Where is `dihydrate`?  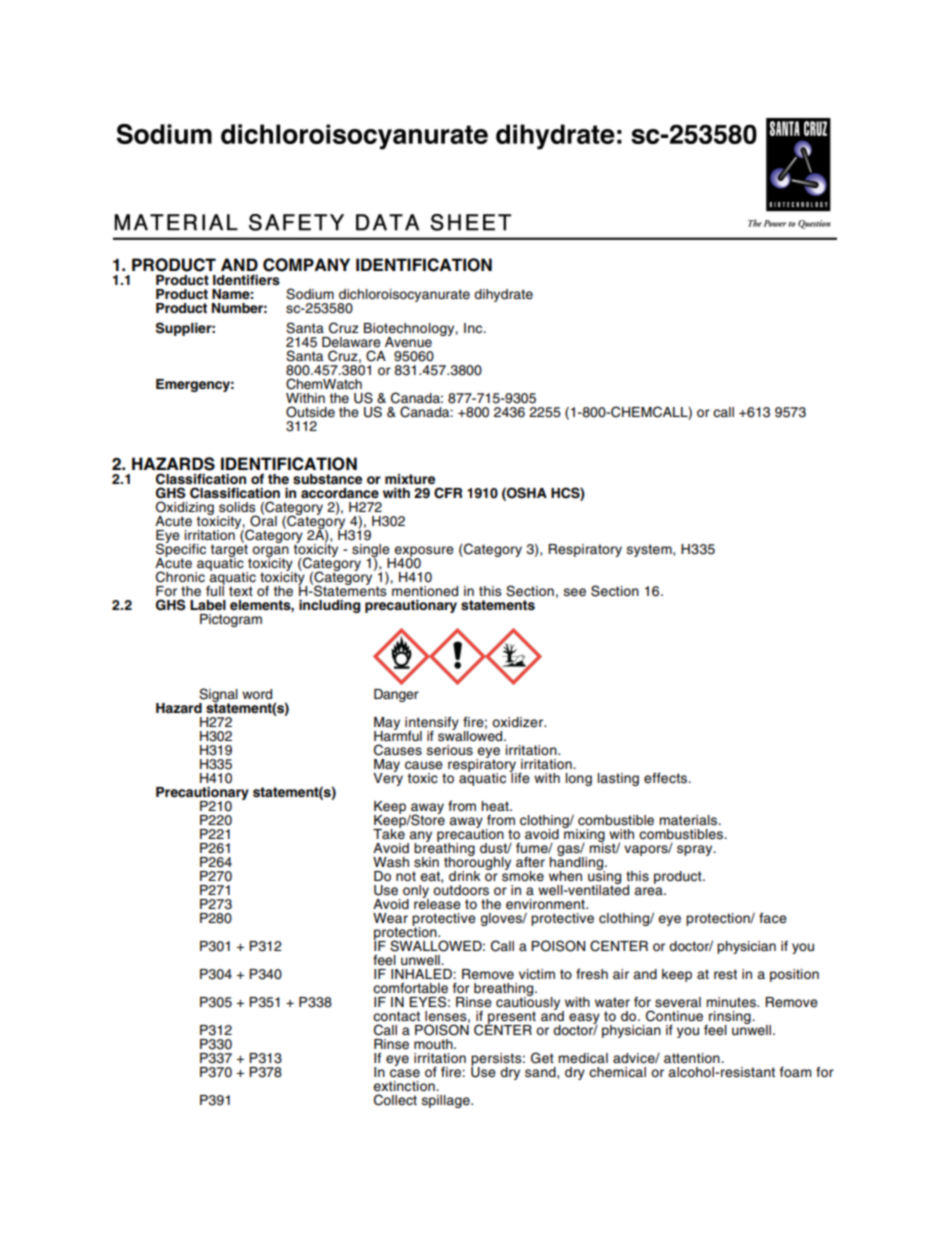 dihydrate is located at coordinates (503, 295).
